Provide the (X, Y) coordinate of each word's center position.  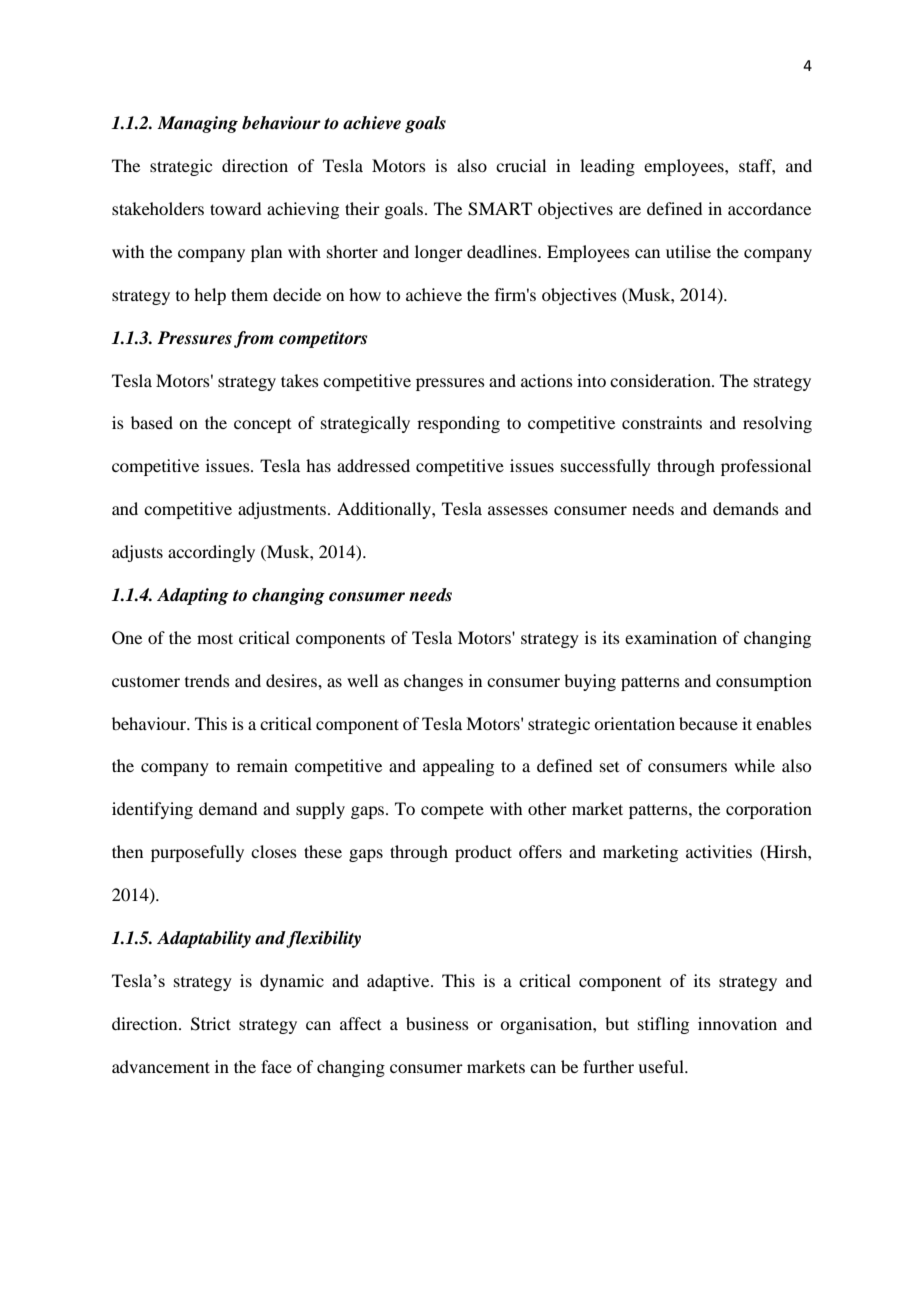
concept (262, 426)
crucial (521, 165)
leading (607, 167)
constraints (662, 422)
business (437, 1023)
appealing (458, 767)
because (708, 723)
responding (458, 424)
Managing (197, 124)
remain (262, 765)
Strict (211, 1024)
